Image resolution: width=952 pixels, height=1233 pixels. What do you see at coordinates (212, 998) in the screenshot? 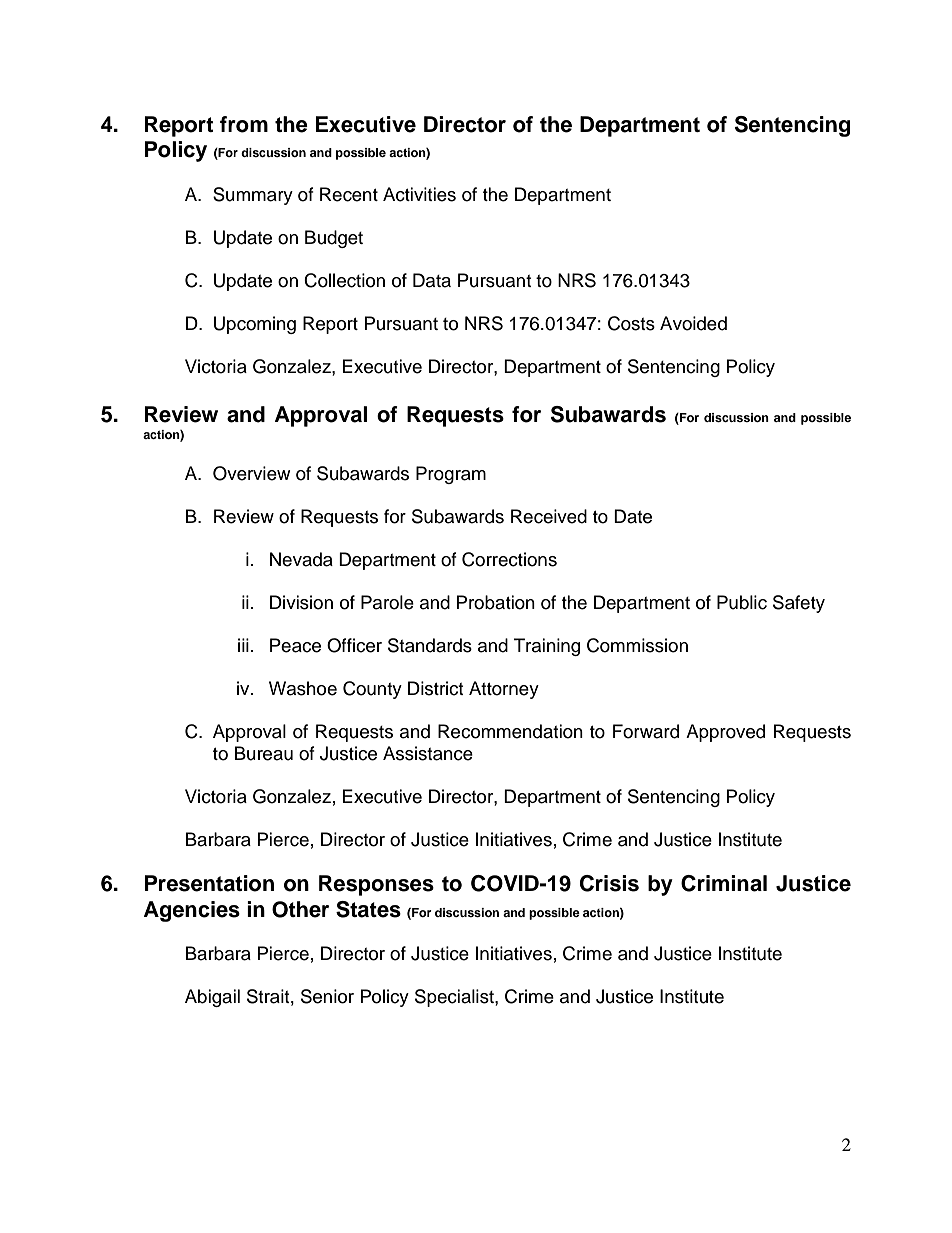
I see `Abigail` at bounding box center [212, 998].
